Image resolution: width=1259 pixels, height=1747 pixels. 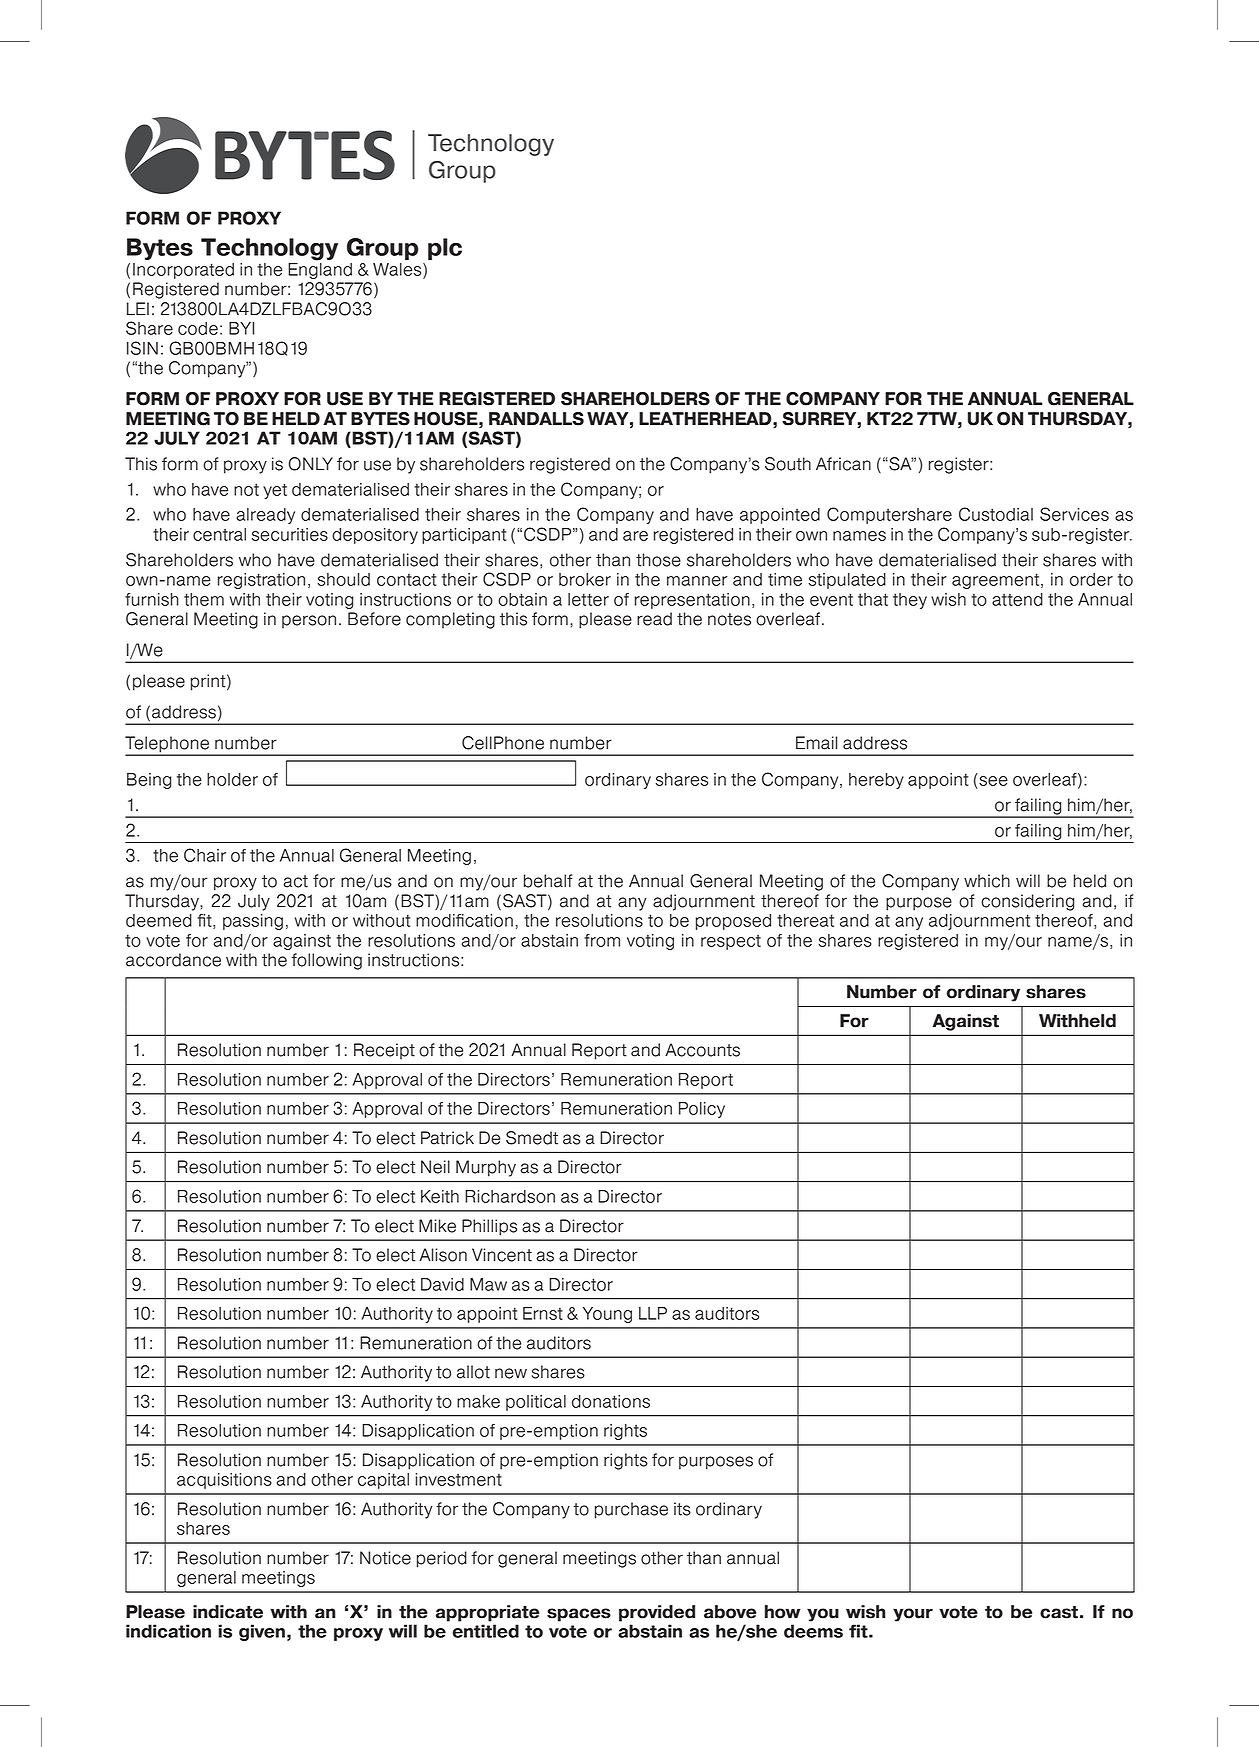 What do you see at coordinates (1027, 902) in the image?
I see `considering` at bounding box center [1027, 902].
